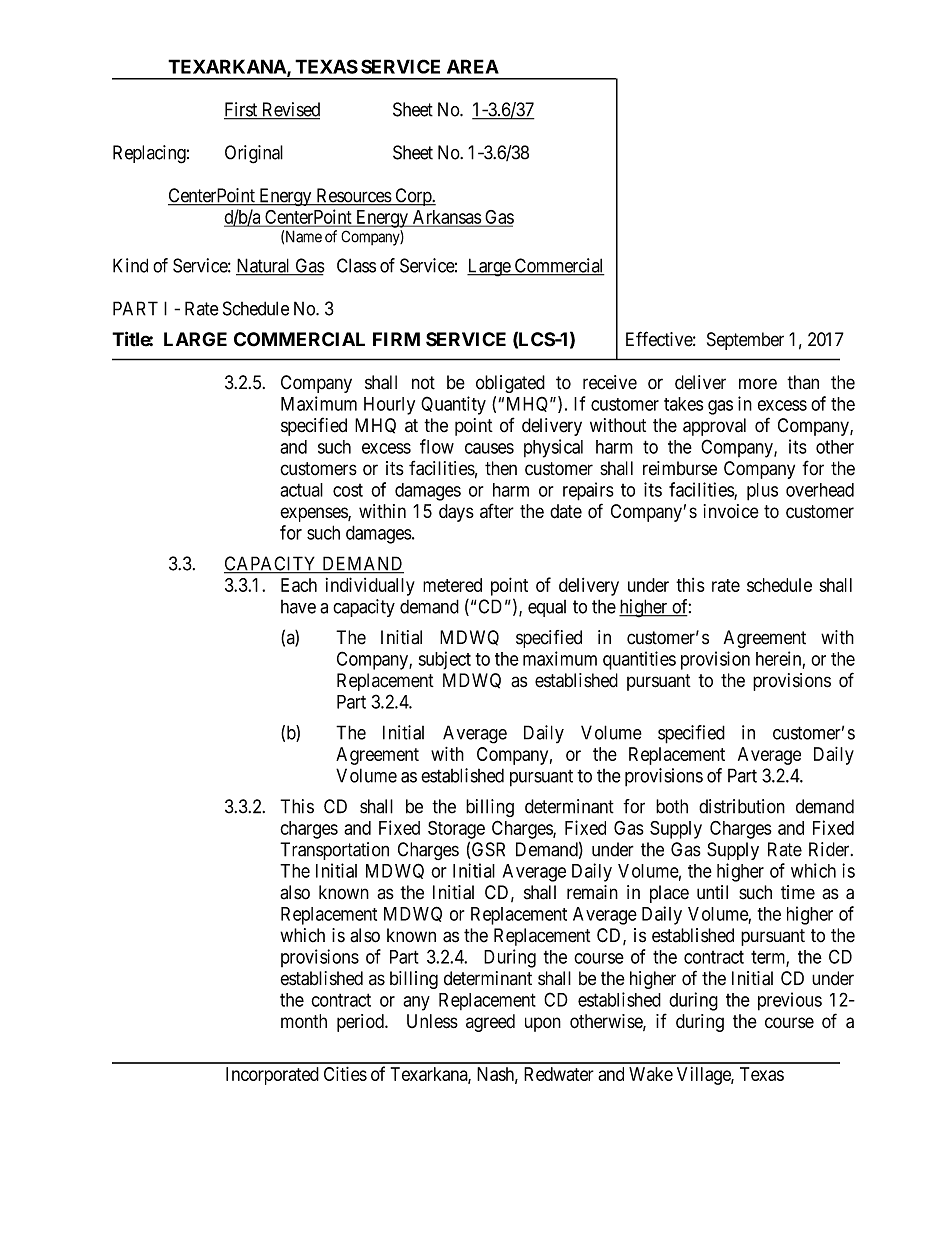  I want to click on distribution, so click(742, 806).
